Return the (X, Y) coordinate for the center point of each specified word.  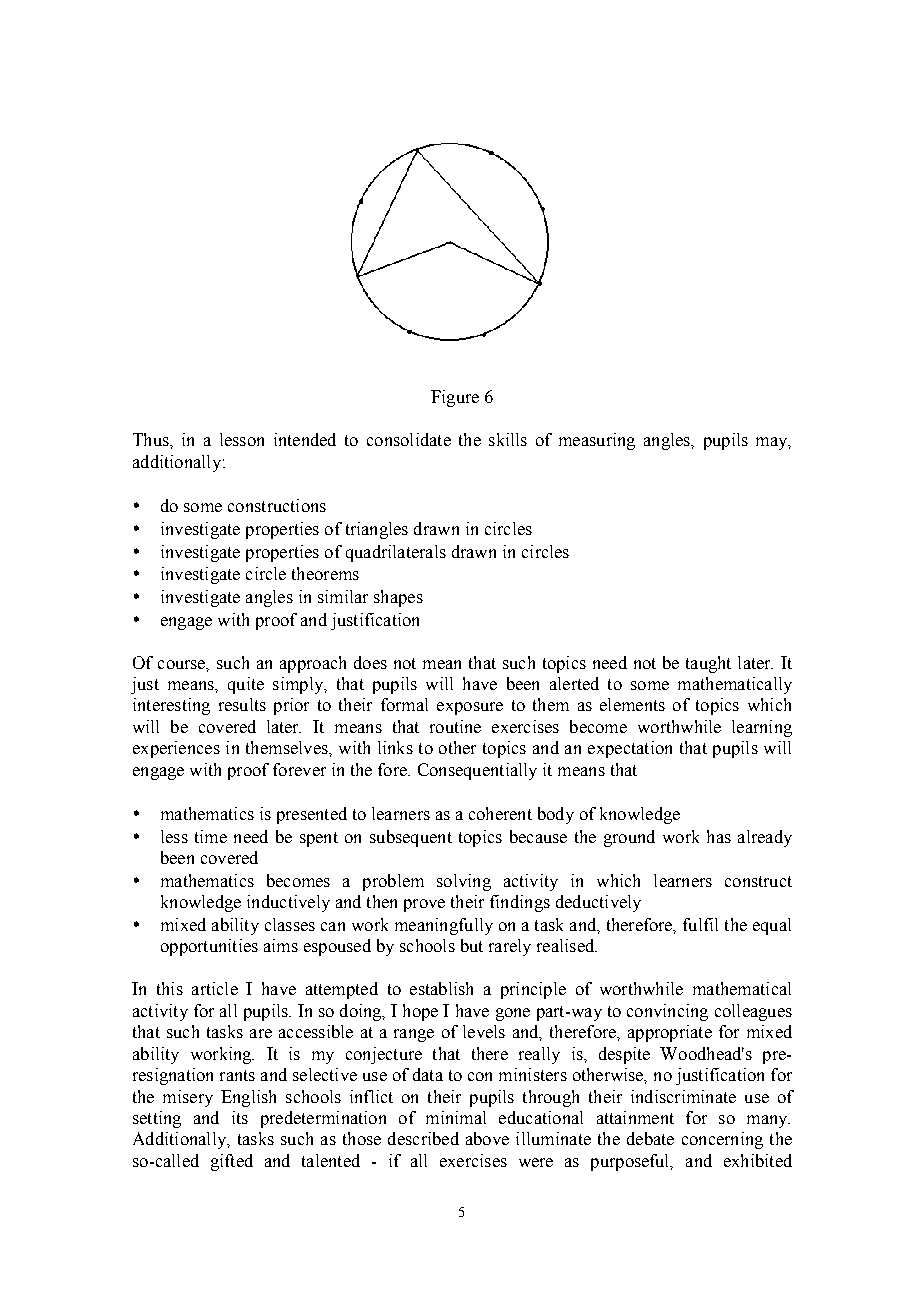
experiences (176, 749)
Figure (455, 398)
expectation (630, 749)
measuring (597, 441)
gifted (232, 1162)
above (487, 1138)
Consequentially (477, 771)
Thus (152, 439)
